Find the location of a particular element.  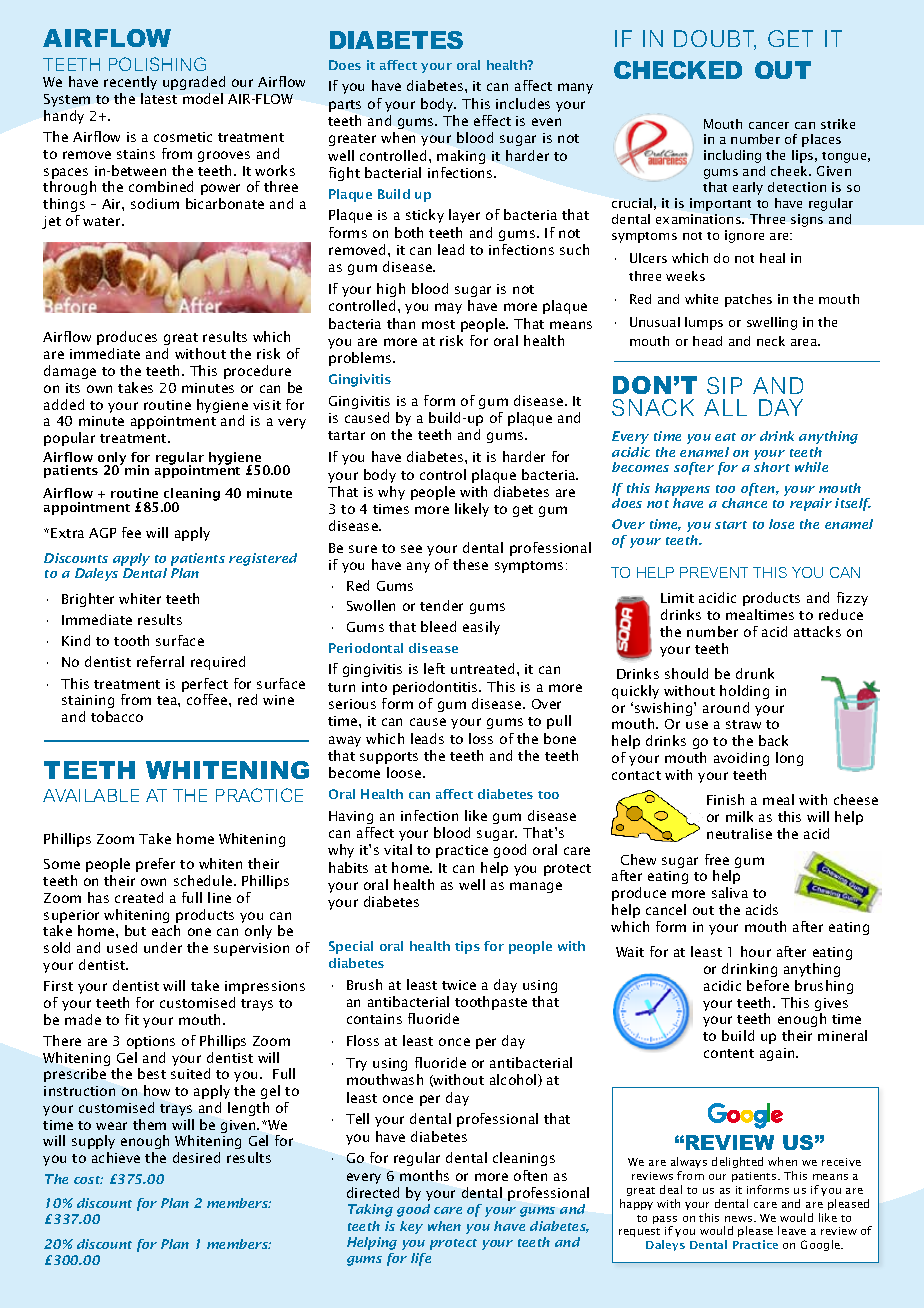

cost is located at coordinates (88, 1180).
